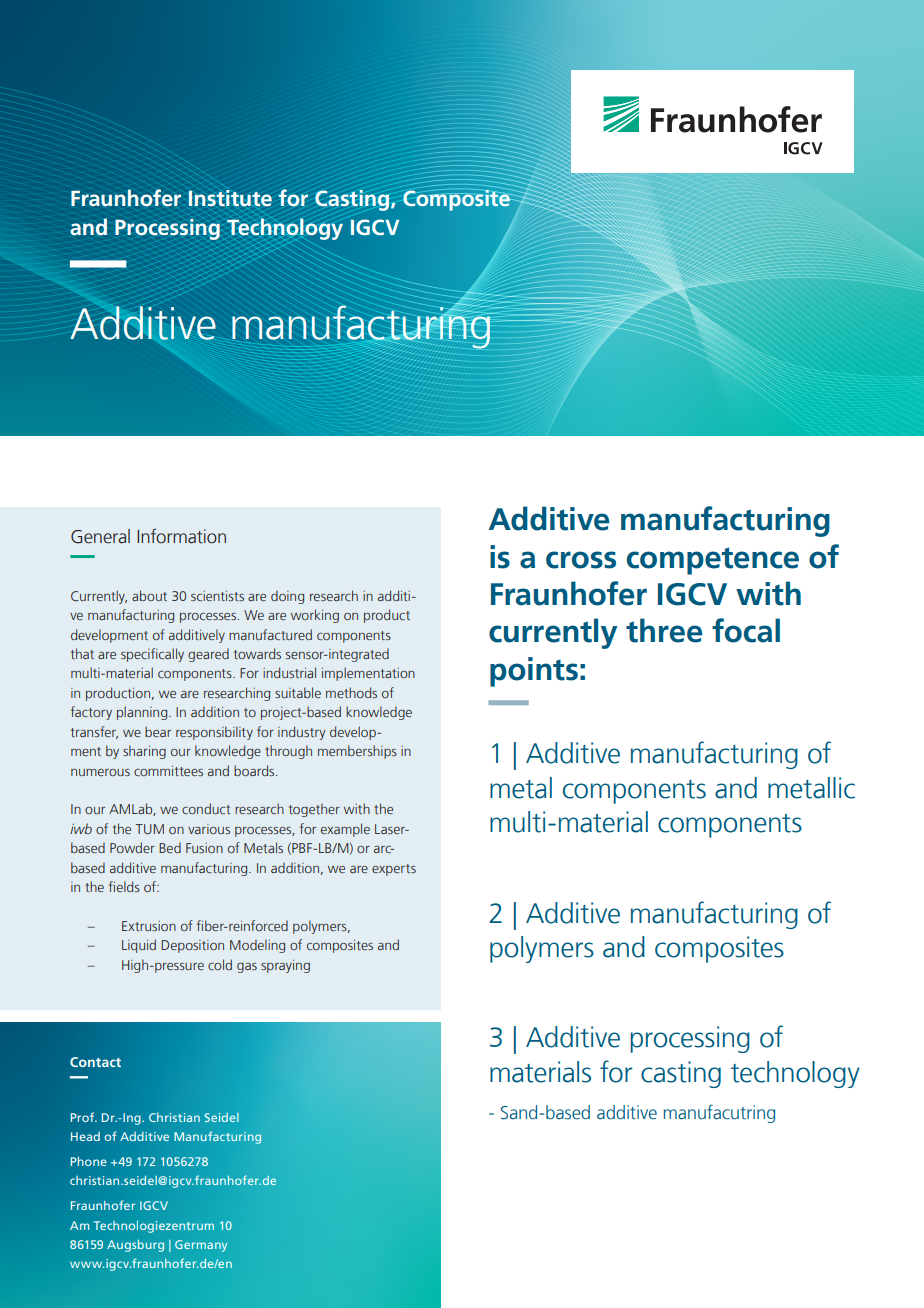  Describe the element at coordinates (230, 198) in the screenshot. I see `Institute` at that location.
